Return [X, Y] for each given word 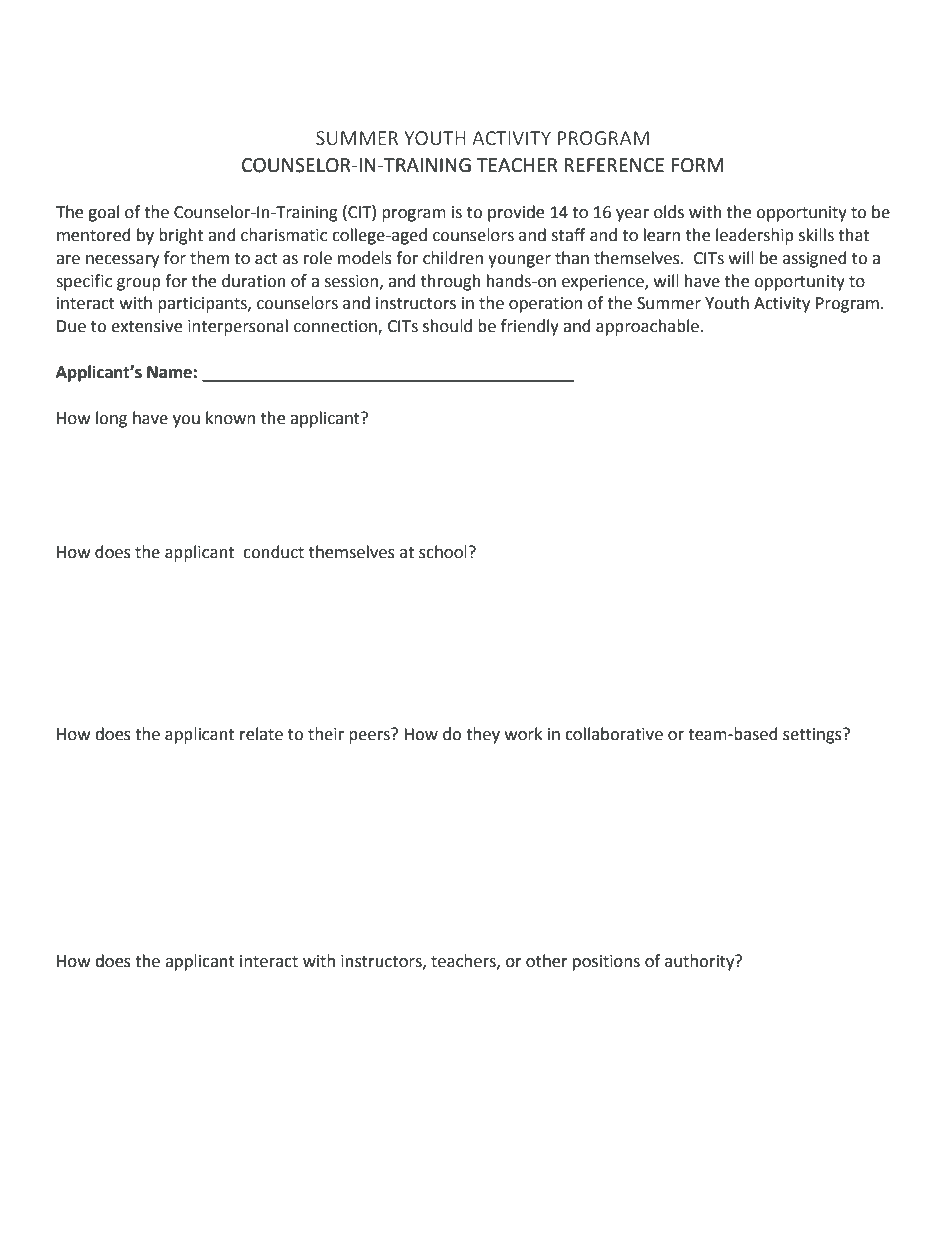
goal [103, 213]
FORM [697, 165]
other [547, 961]
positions [606, 963]
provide [516, 213]
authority [701, 962]
